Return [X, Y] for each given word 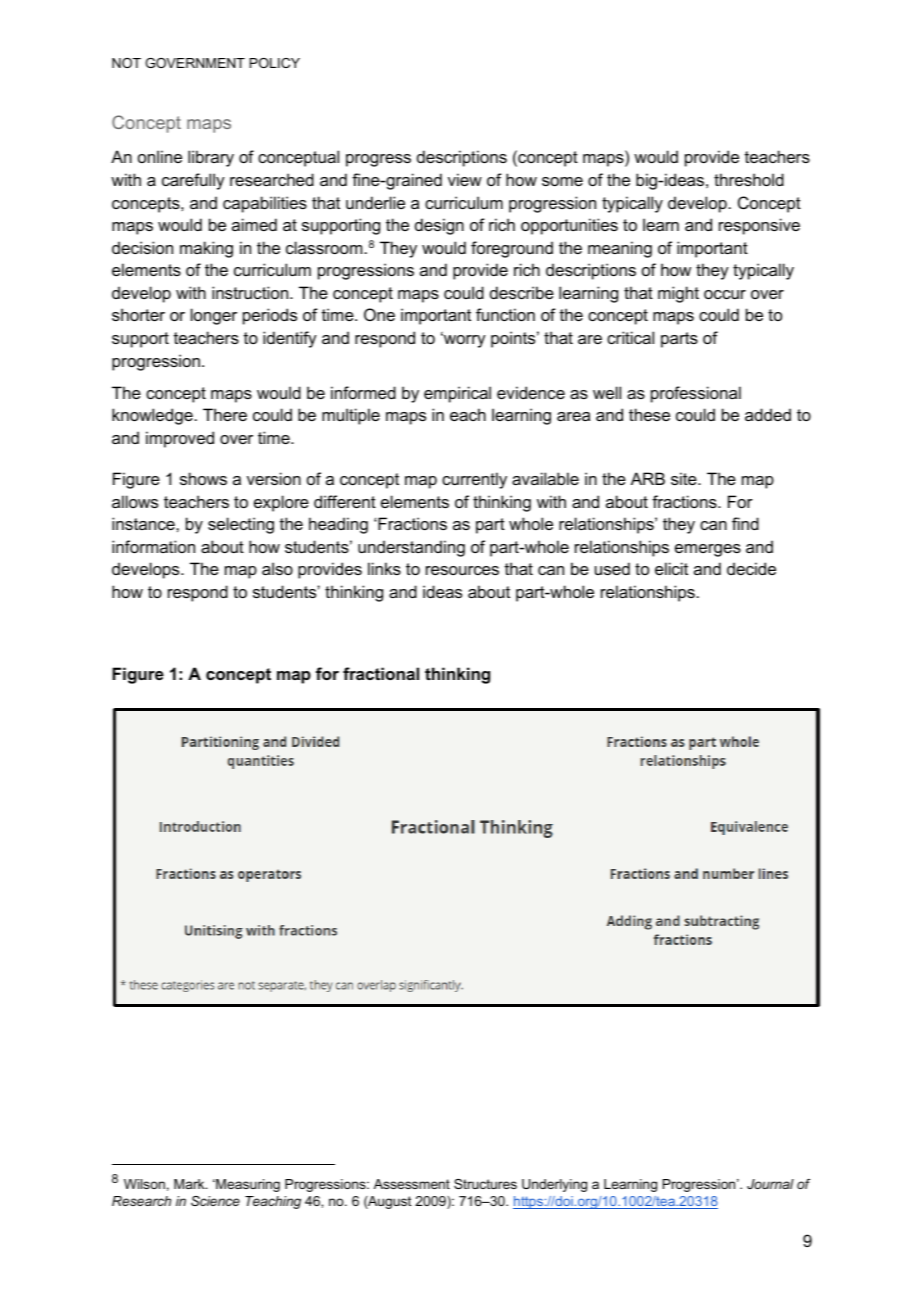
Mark [190, 1184]
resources [462, 570]
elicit [671, 568]
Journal [770, 1184]
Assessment [412, 1184]
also [277, 568]
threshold [749, 179]
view [465, 179]
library [211, 158]
